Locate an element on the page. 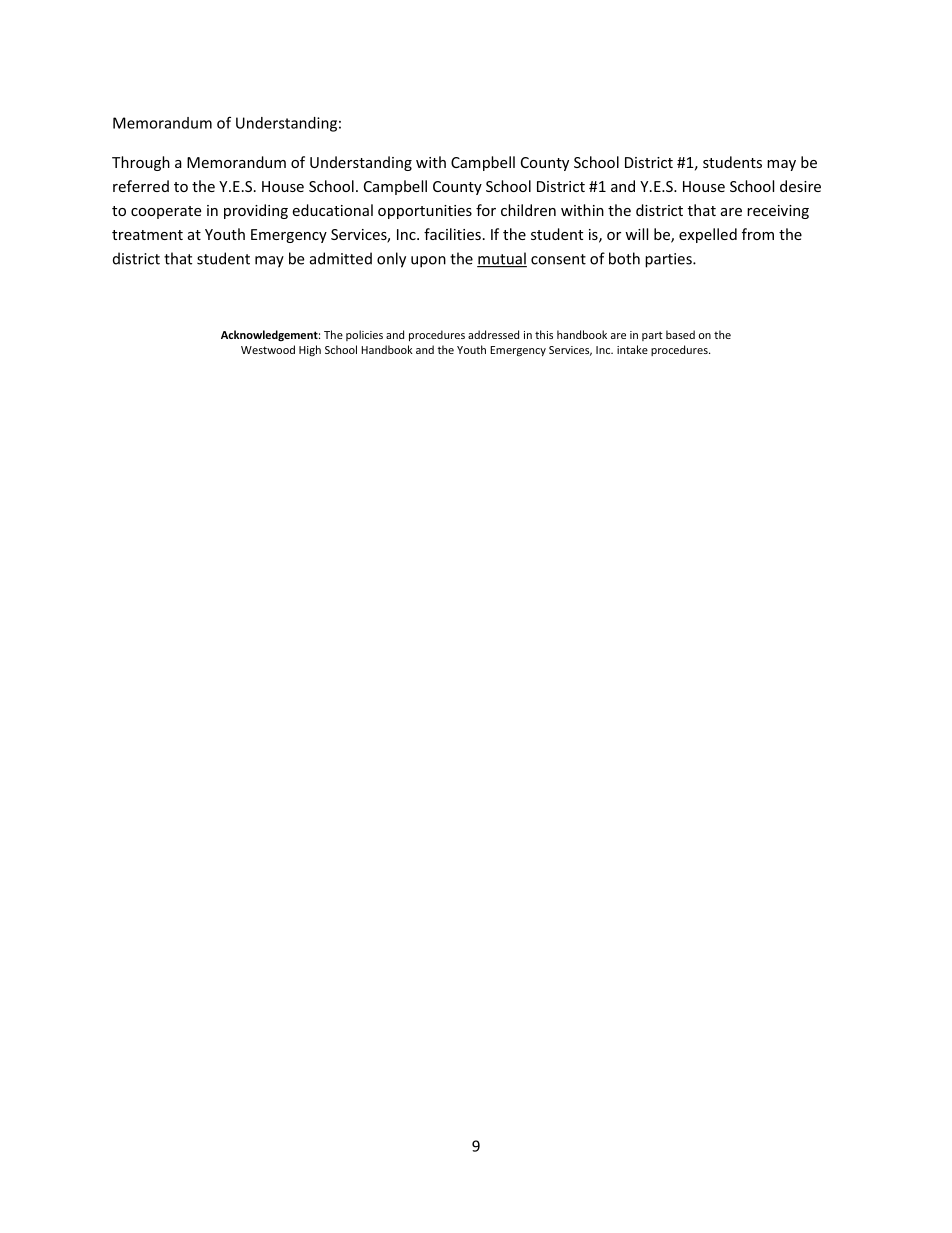  mutual is located at coordinates (502, 259).
